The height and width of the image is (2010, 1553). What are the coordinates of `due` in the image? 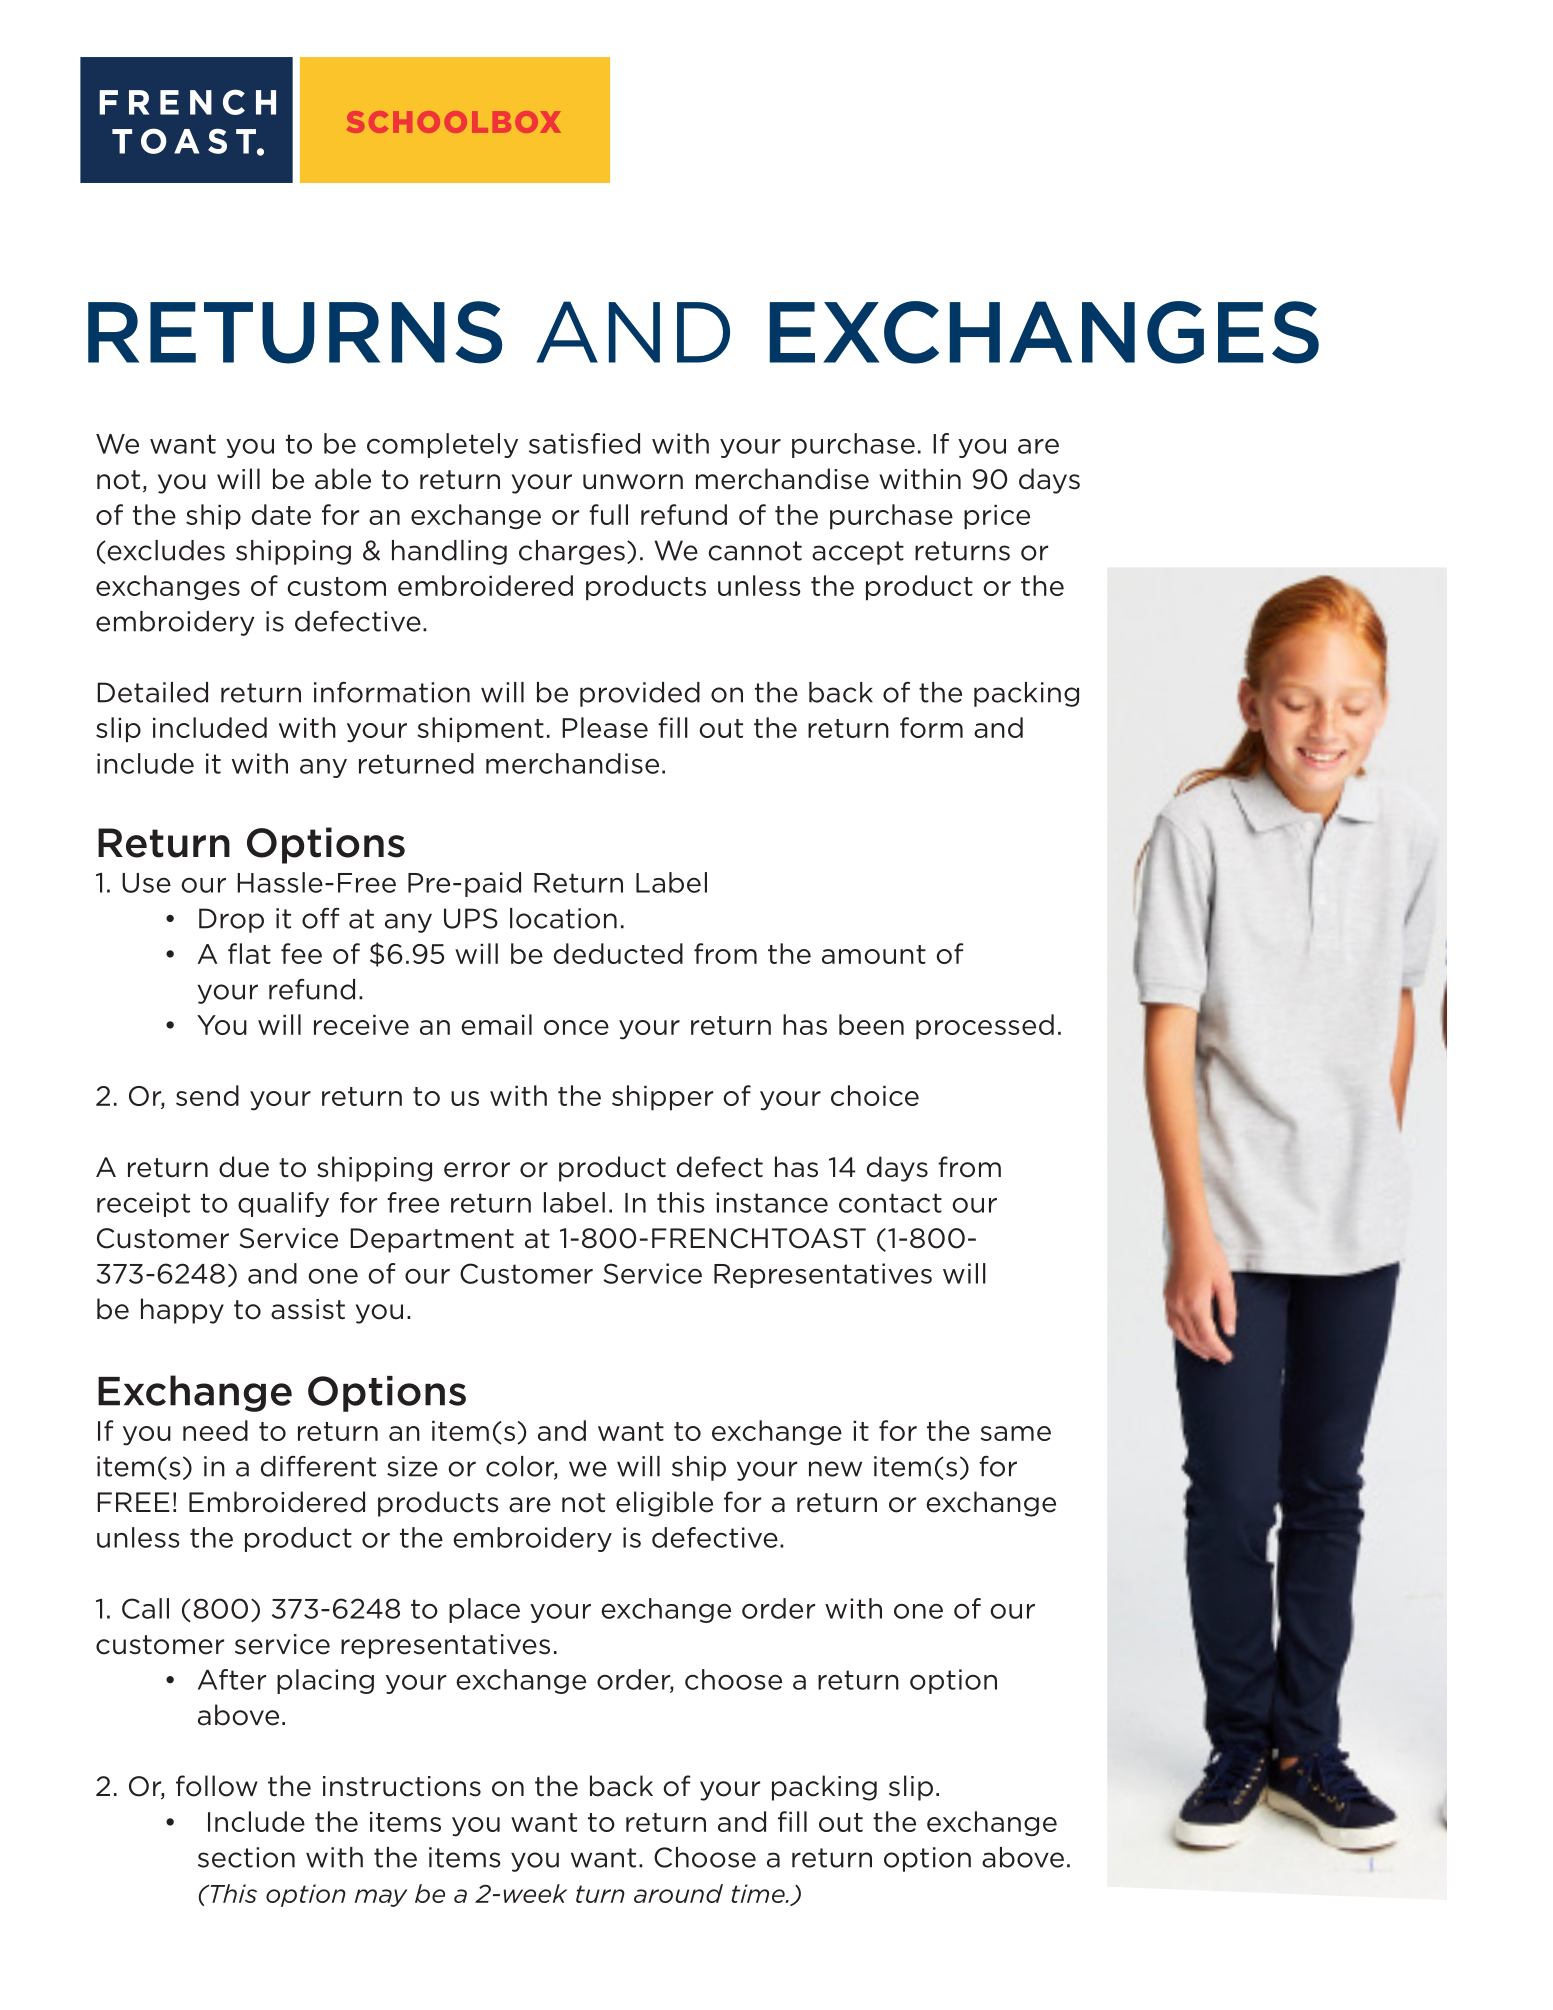 It's located at (244, 1167).
